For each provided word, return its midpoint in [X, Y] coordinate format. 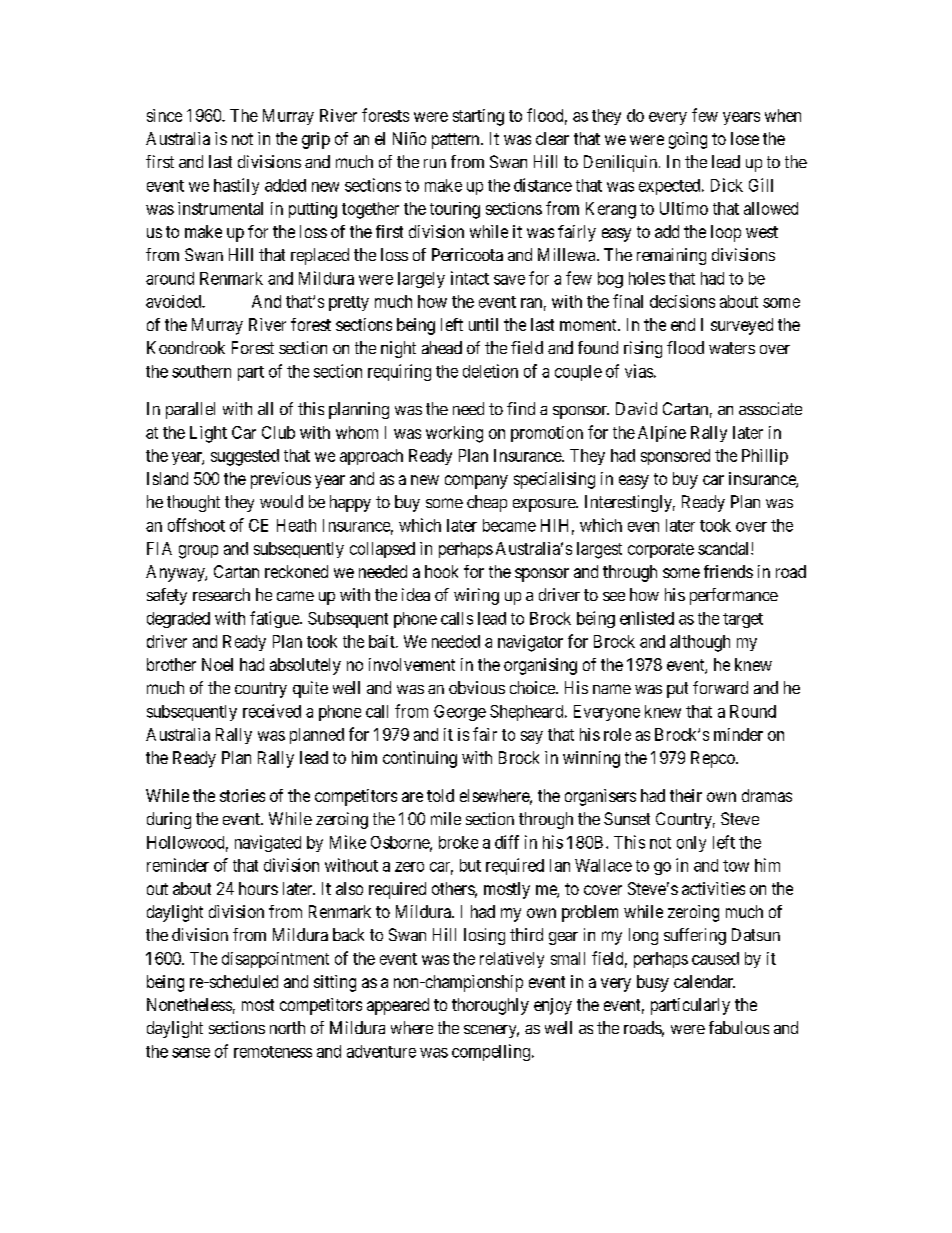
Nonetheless [189, 1004]
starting [478, 117]
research [221, 594]
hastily [236, 186]
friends [728, 571]
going [688, 140]
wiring [476, 596]
